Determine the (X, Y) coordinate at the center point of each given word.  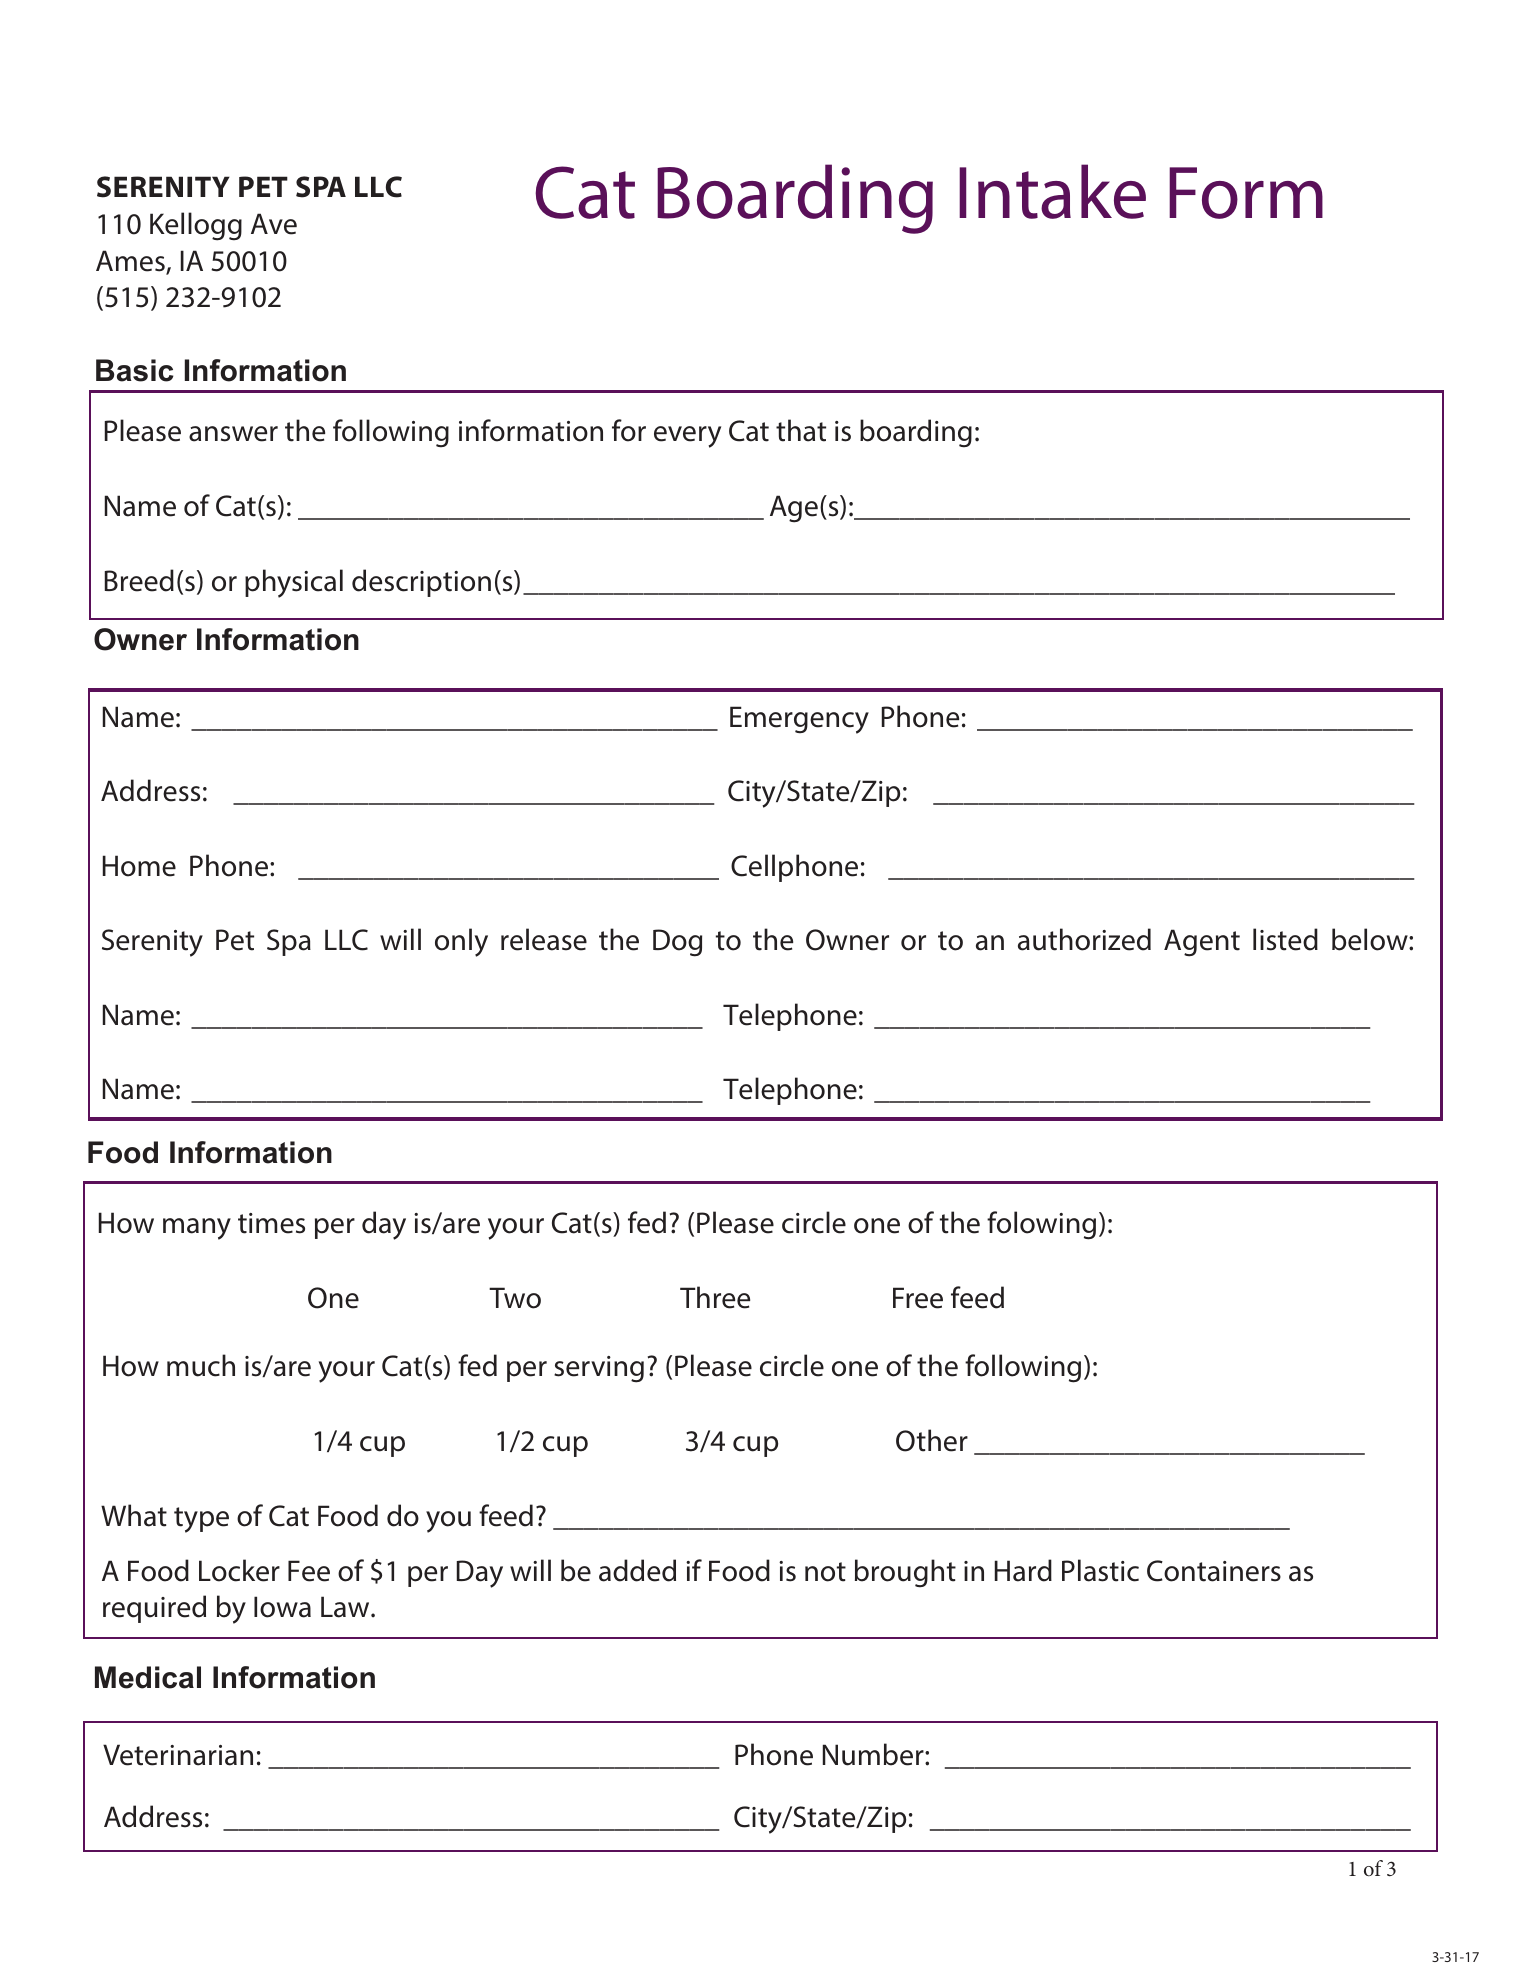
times (271, 1223)
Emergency (799, 720)
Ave (274, 224)
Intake (1052, 191)
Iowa (282, 1607)
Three (715, 1297)
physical (294, 583)
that (801, 430)
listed (1285, 939)
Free (918, 1298)
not (825, 1572)
